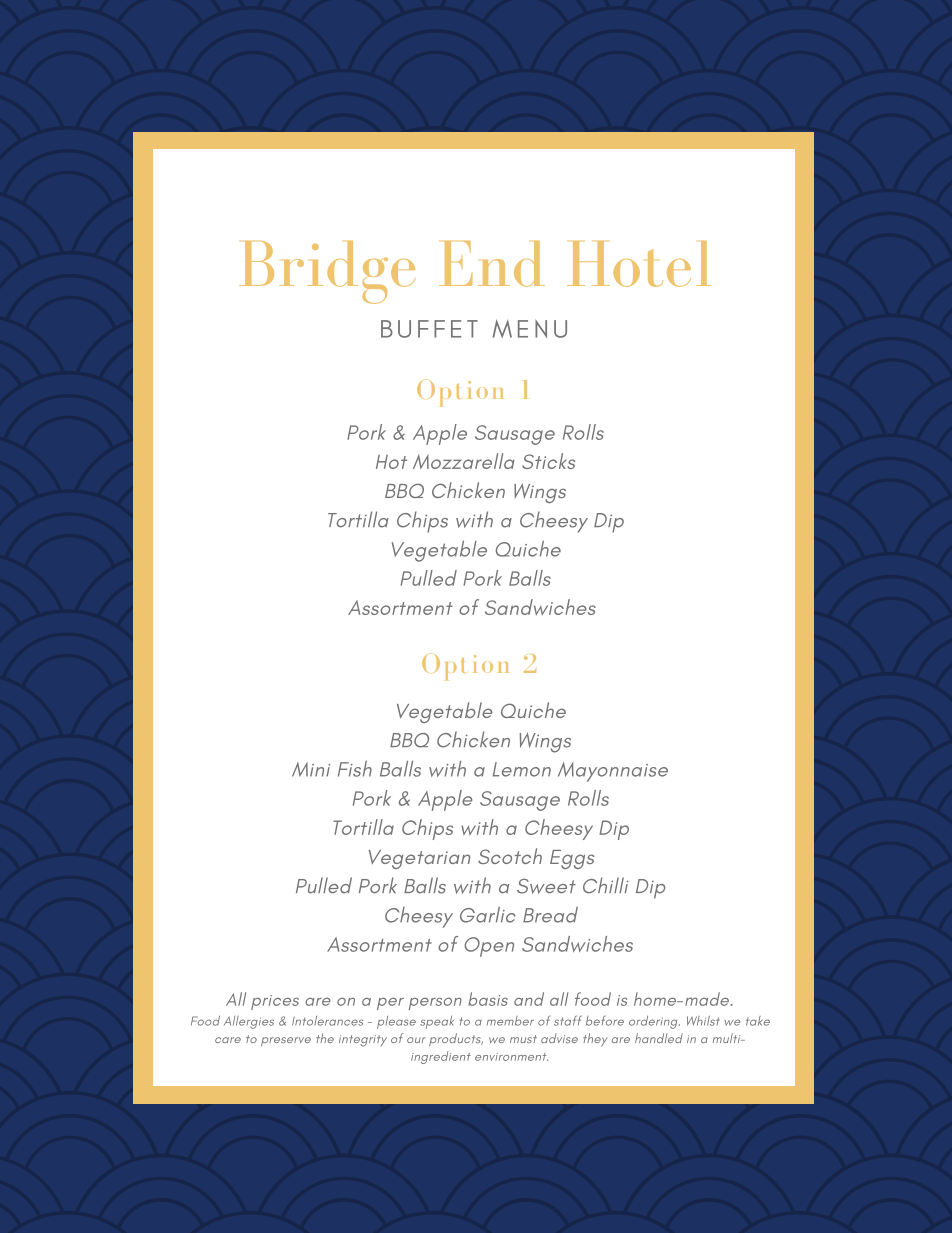  What do you see at coordinates (275, 1002) in the document?
I see `prices` at bounding box center [275, 1002].
